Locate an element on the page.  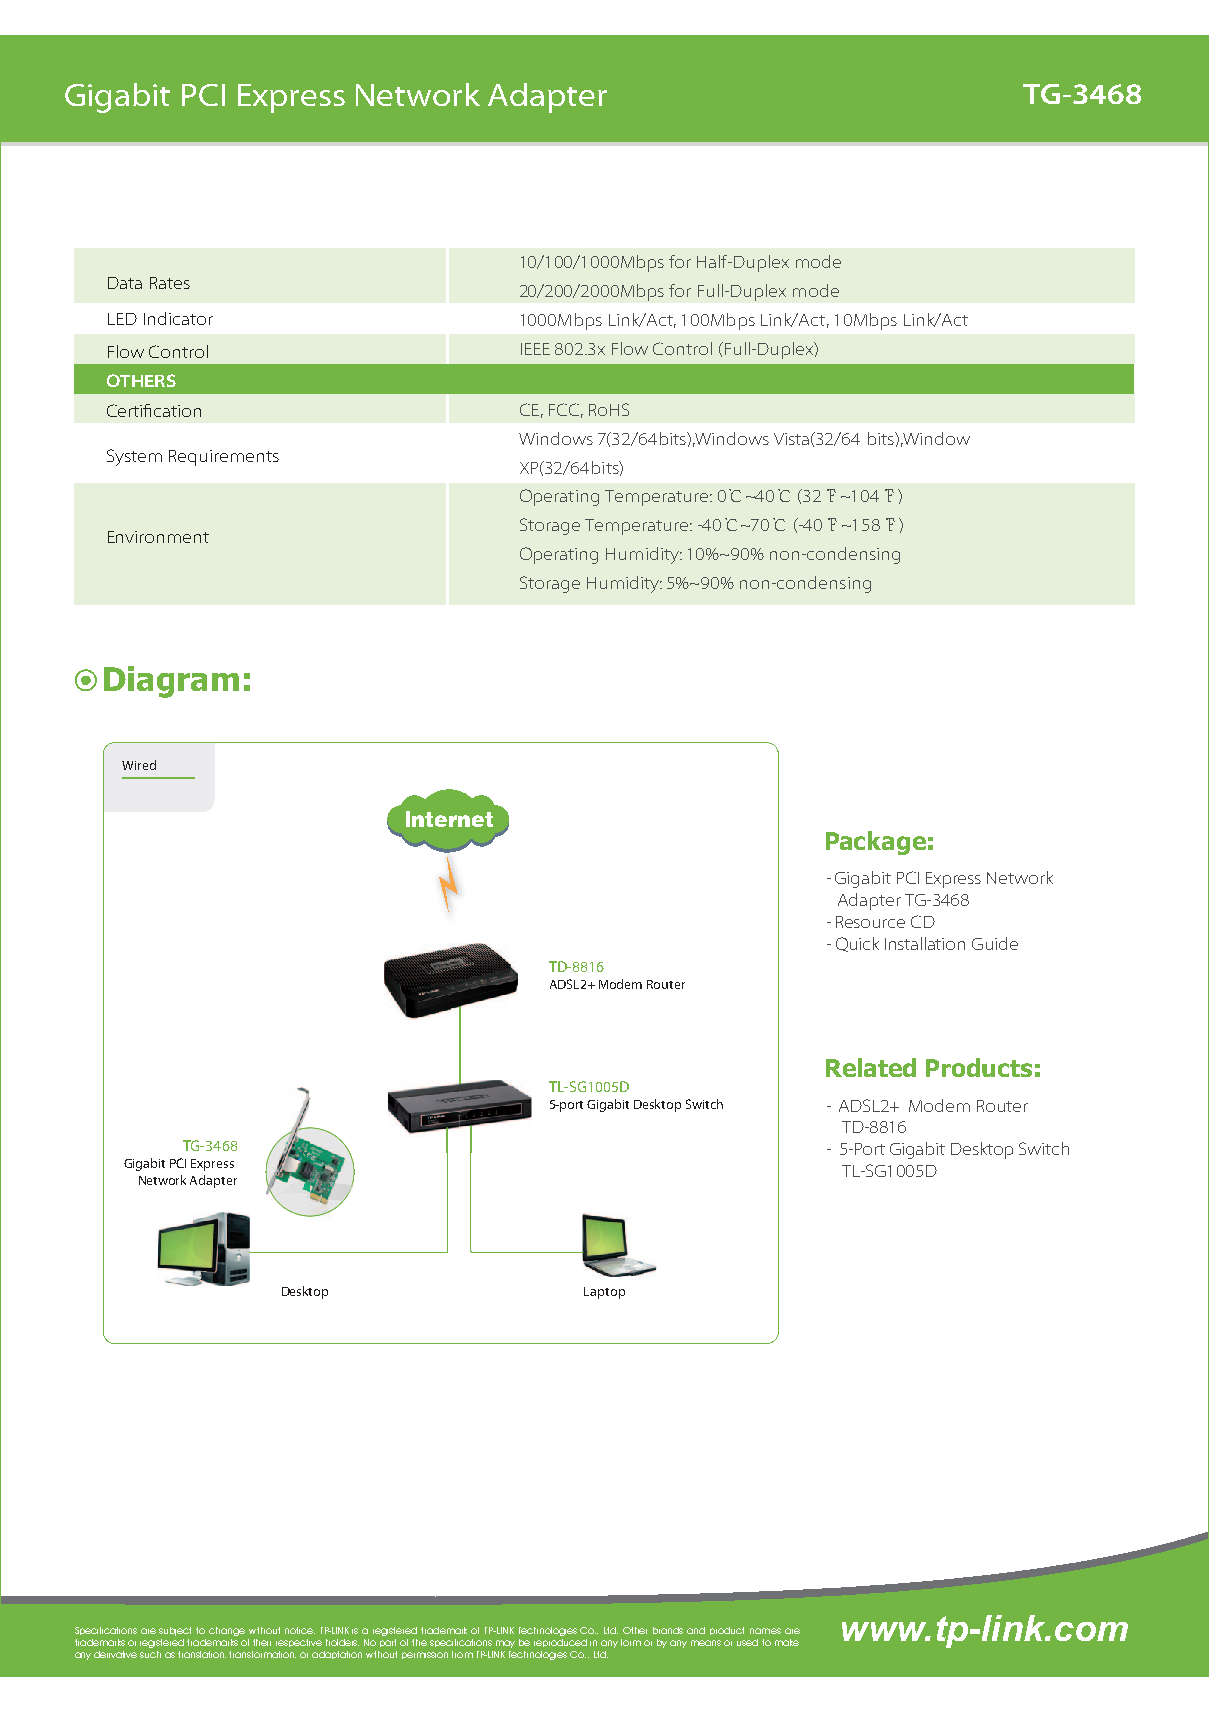
Wired is located at coordinates (139, 765).
